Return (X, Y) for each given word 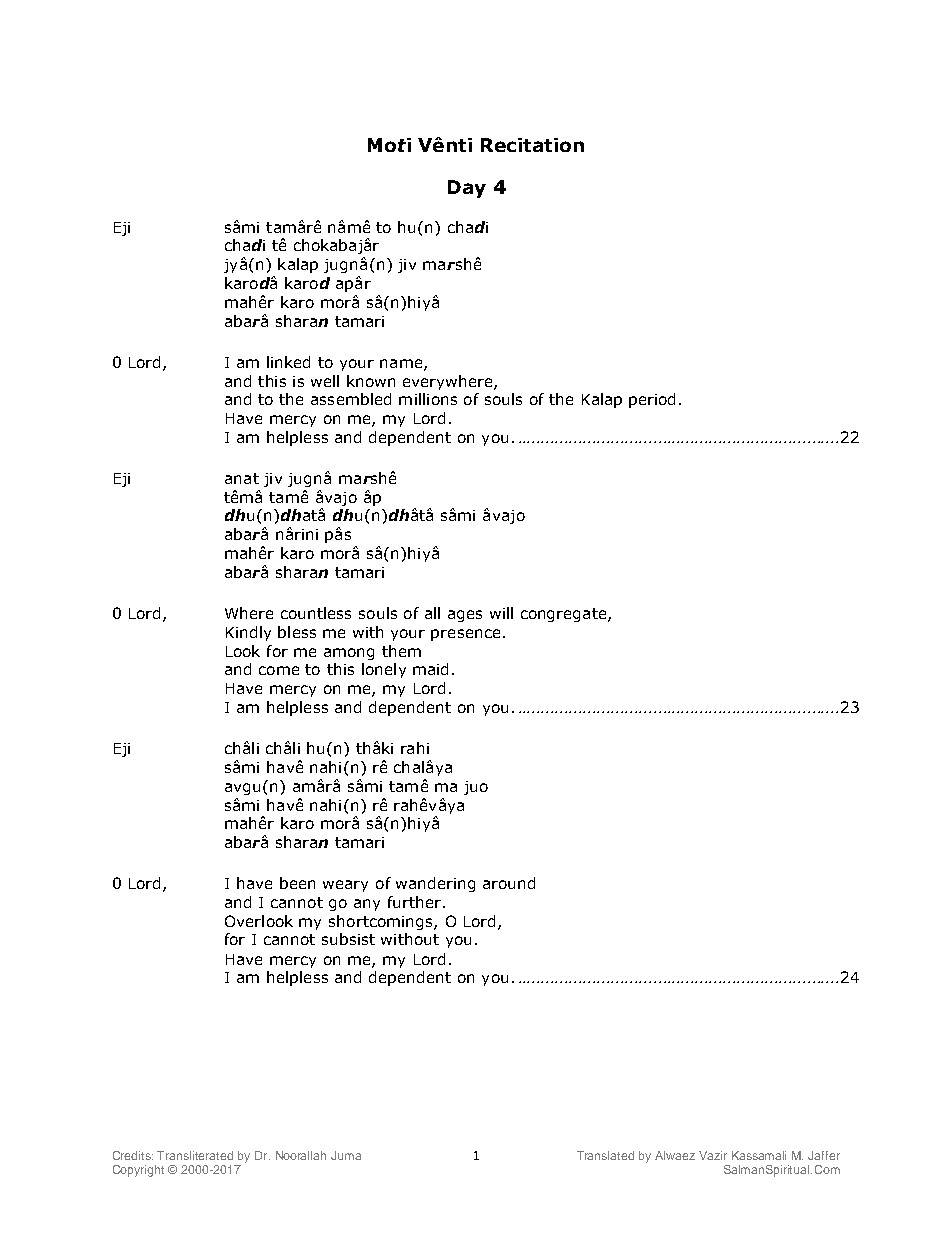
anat (242, 478)
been (297, 883)
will (501, 613)
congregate (565, 615)
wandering (435, 884)
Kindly (248, 633)
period (652, 400)
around (509, 883)
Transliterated (195, 1155)
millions (428, 399)
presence (465, 635)
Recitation (532, 145)
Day (467, 189)
